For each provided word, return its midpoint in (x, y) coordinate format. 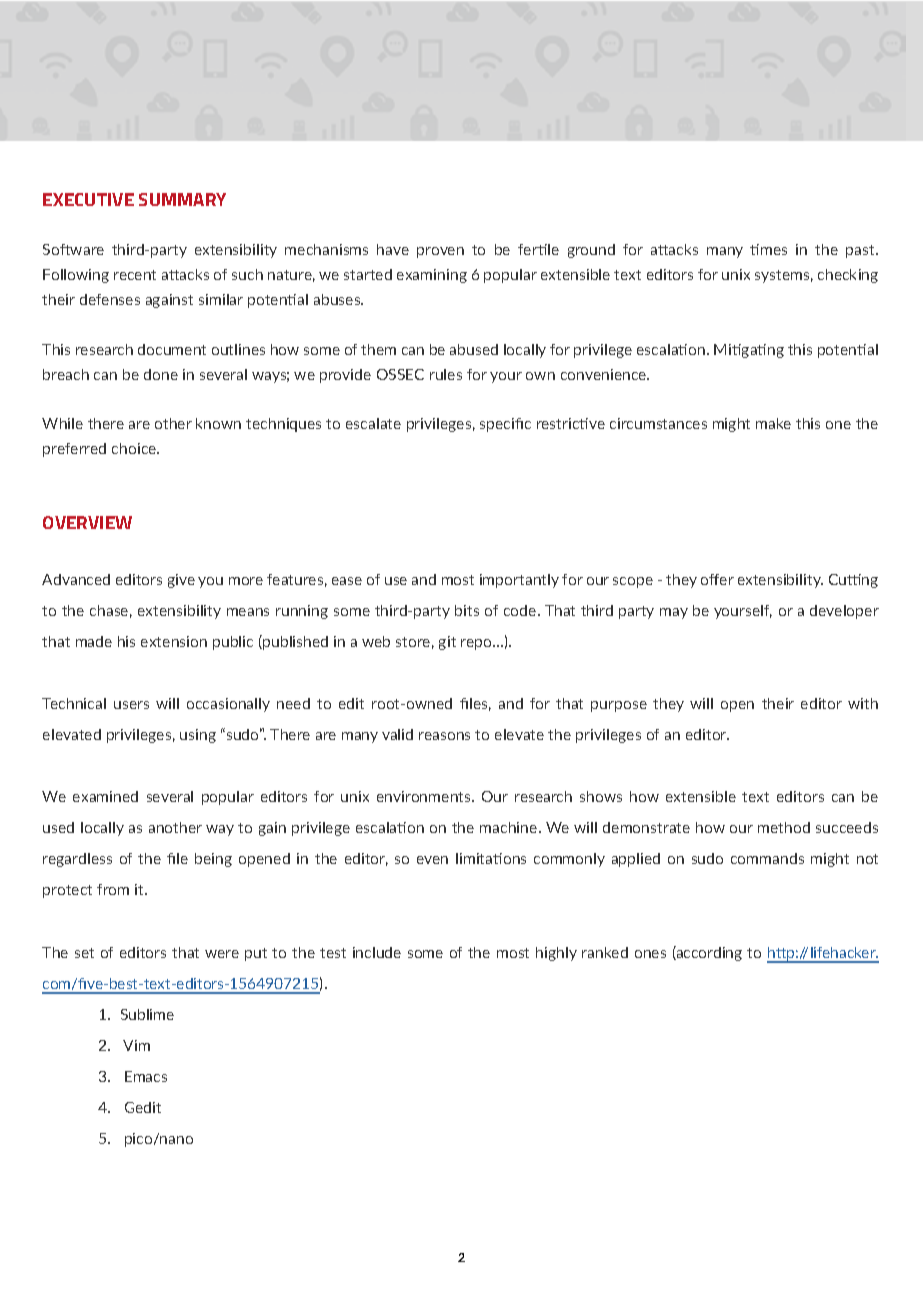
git (447, 643)
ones (650, 954)
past (861, 251)
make (773, 423)
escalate (373, 423)
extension (174, 641)
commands (767, 858)
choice (135, 448)
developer (844, 612)
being (213, 860)
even (432, 860)
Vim (136, 1045)
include (377, 952)
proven (440, 252)
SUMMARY (182, 199)
